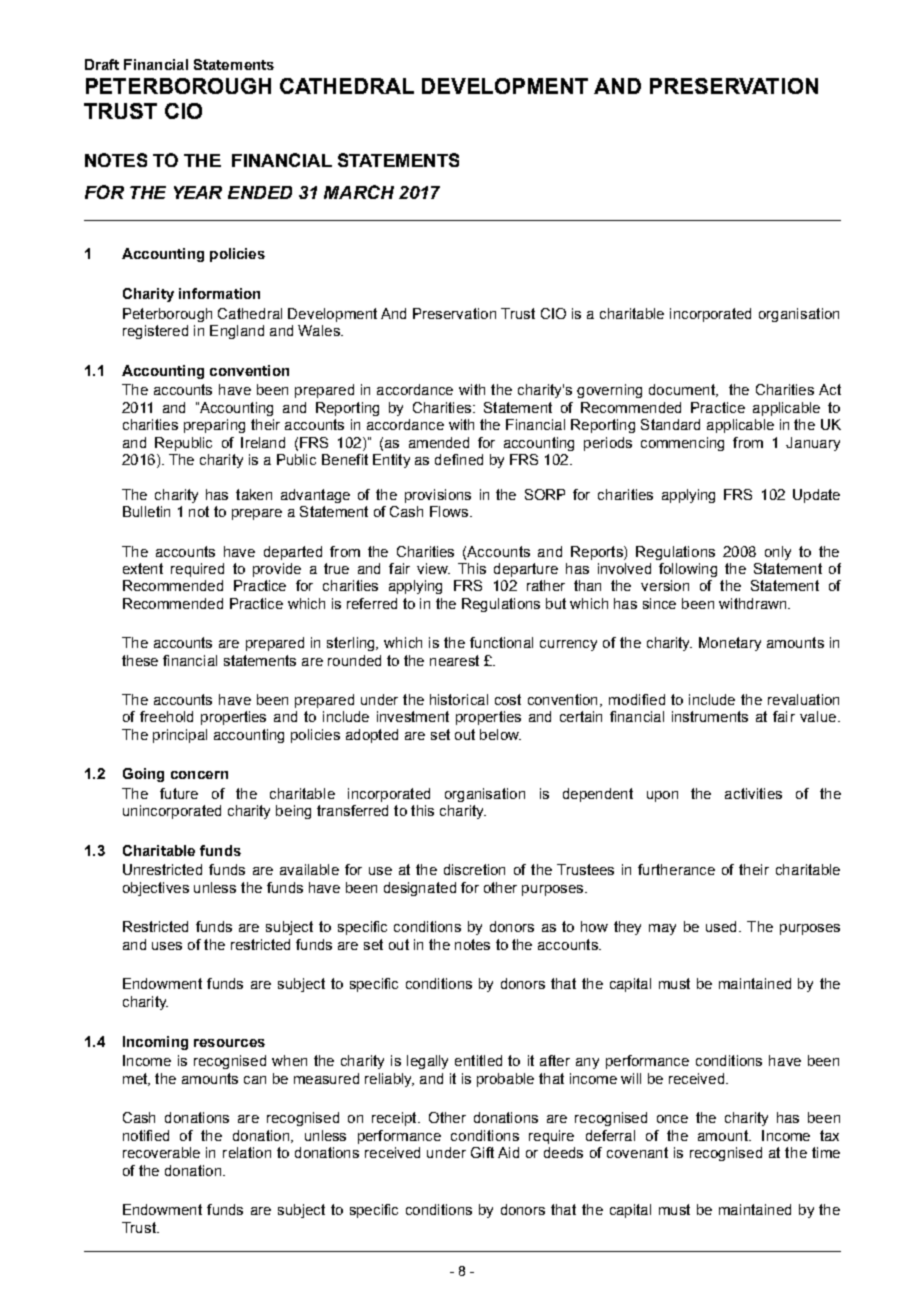  Describe the element at coordinates (102, 64) in the document. I see `Draft` at that location.
